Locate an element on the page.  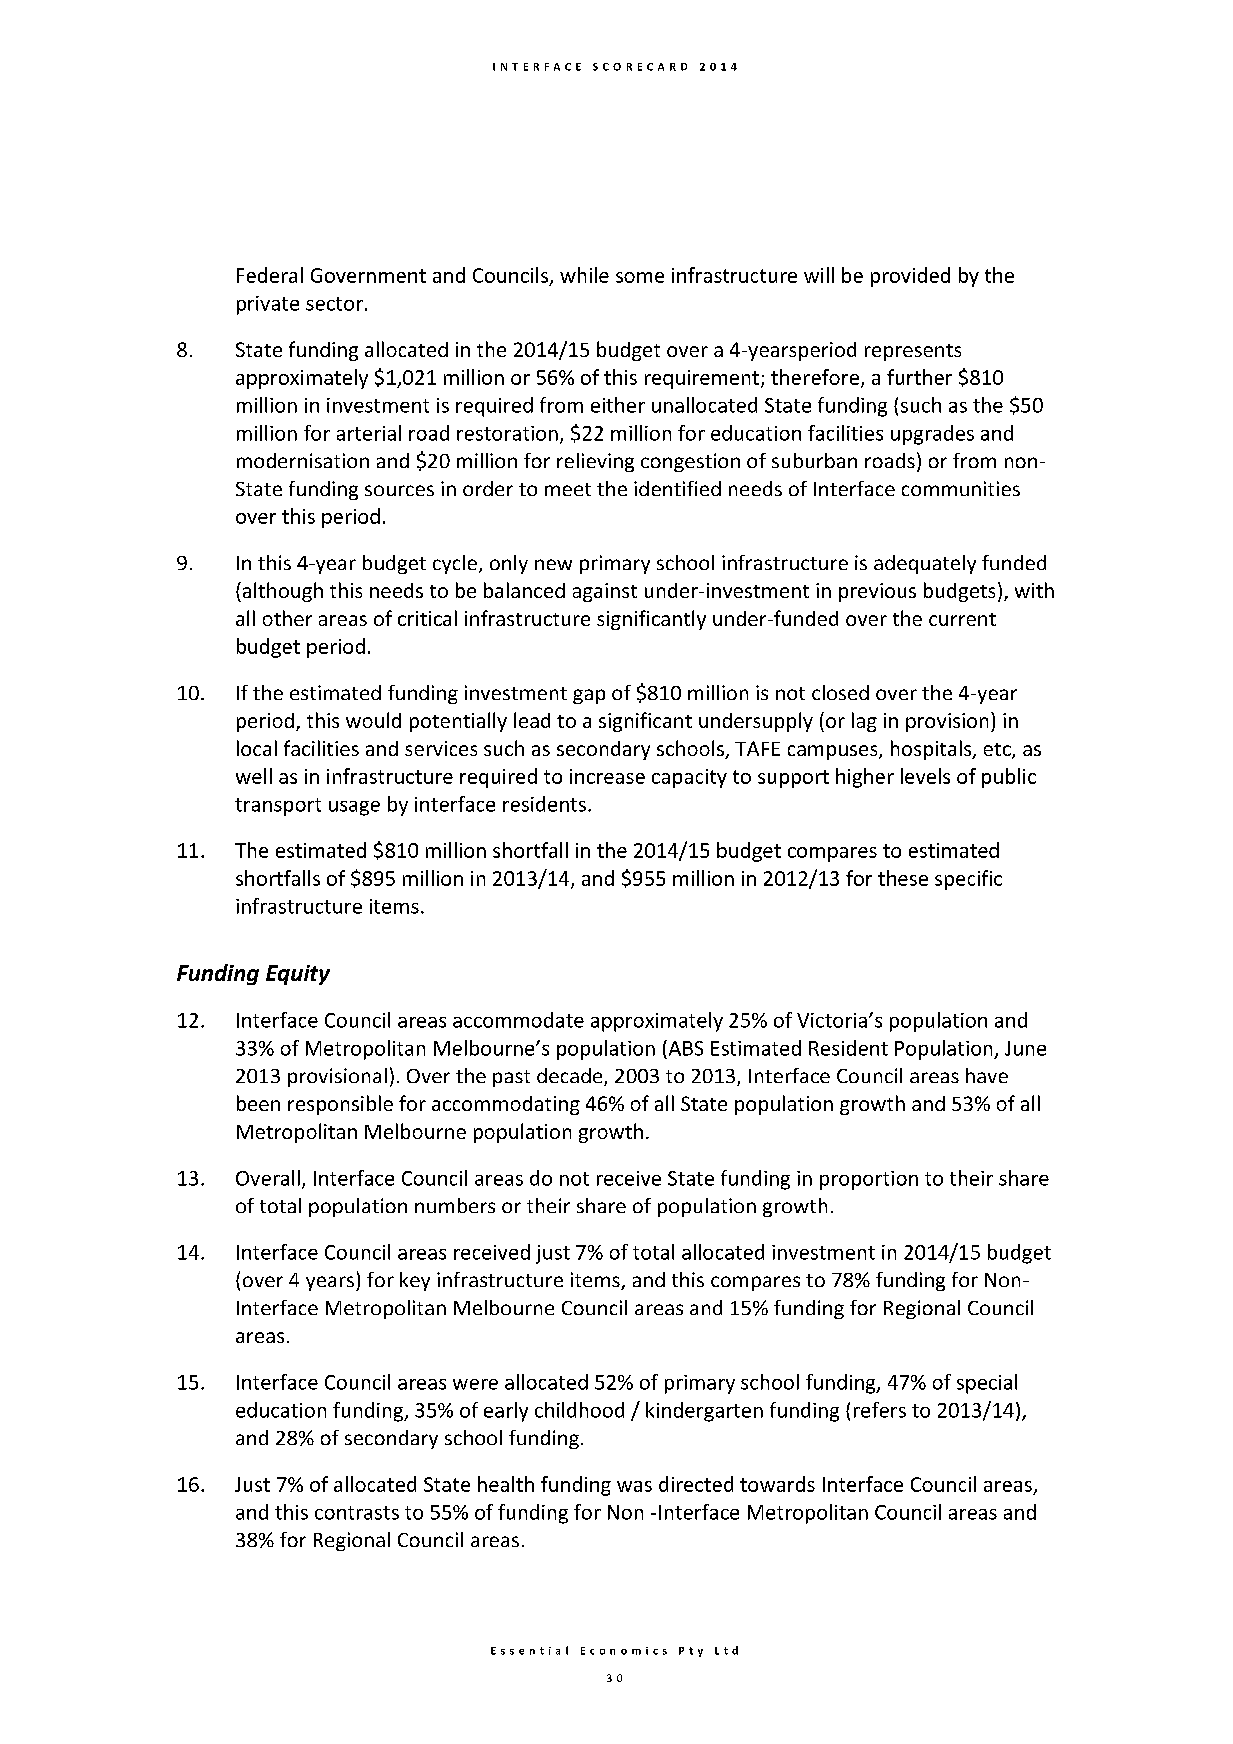
sector is located at coordinates (334, 304).
